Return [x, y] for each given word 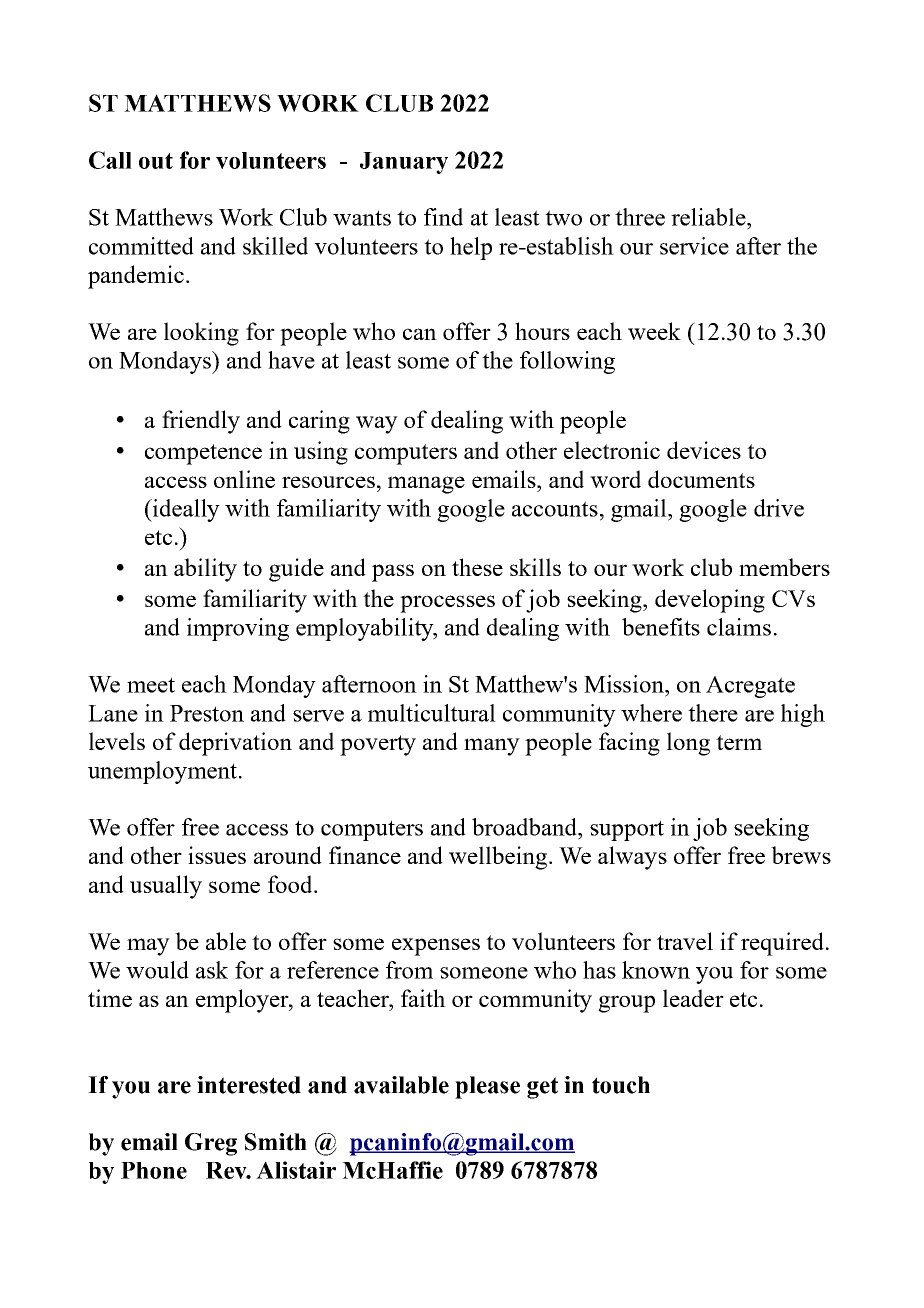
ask [212, 970]
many [492, 747]
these [477, 567]
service [694, 246]
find [443, 217]
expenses [436, 947]
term [739, 742]
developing [710, 601]
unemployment [164, 772]
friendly [201, 422]
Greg [211, 1144]
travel [685, 941]
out [156, 161]
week [654, 331]
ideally [185, 510]
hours [542, 331]
